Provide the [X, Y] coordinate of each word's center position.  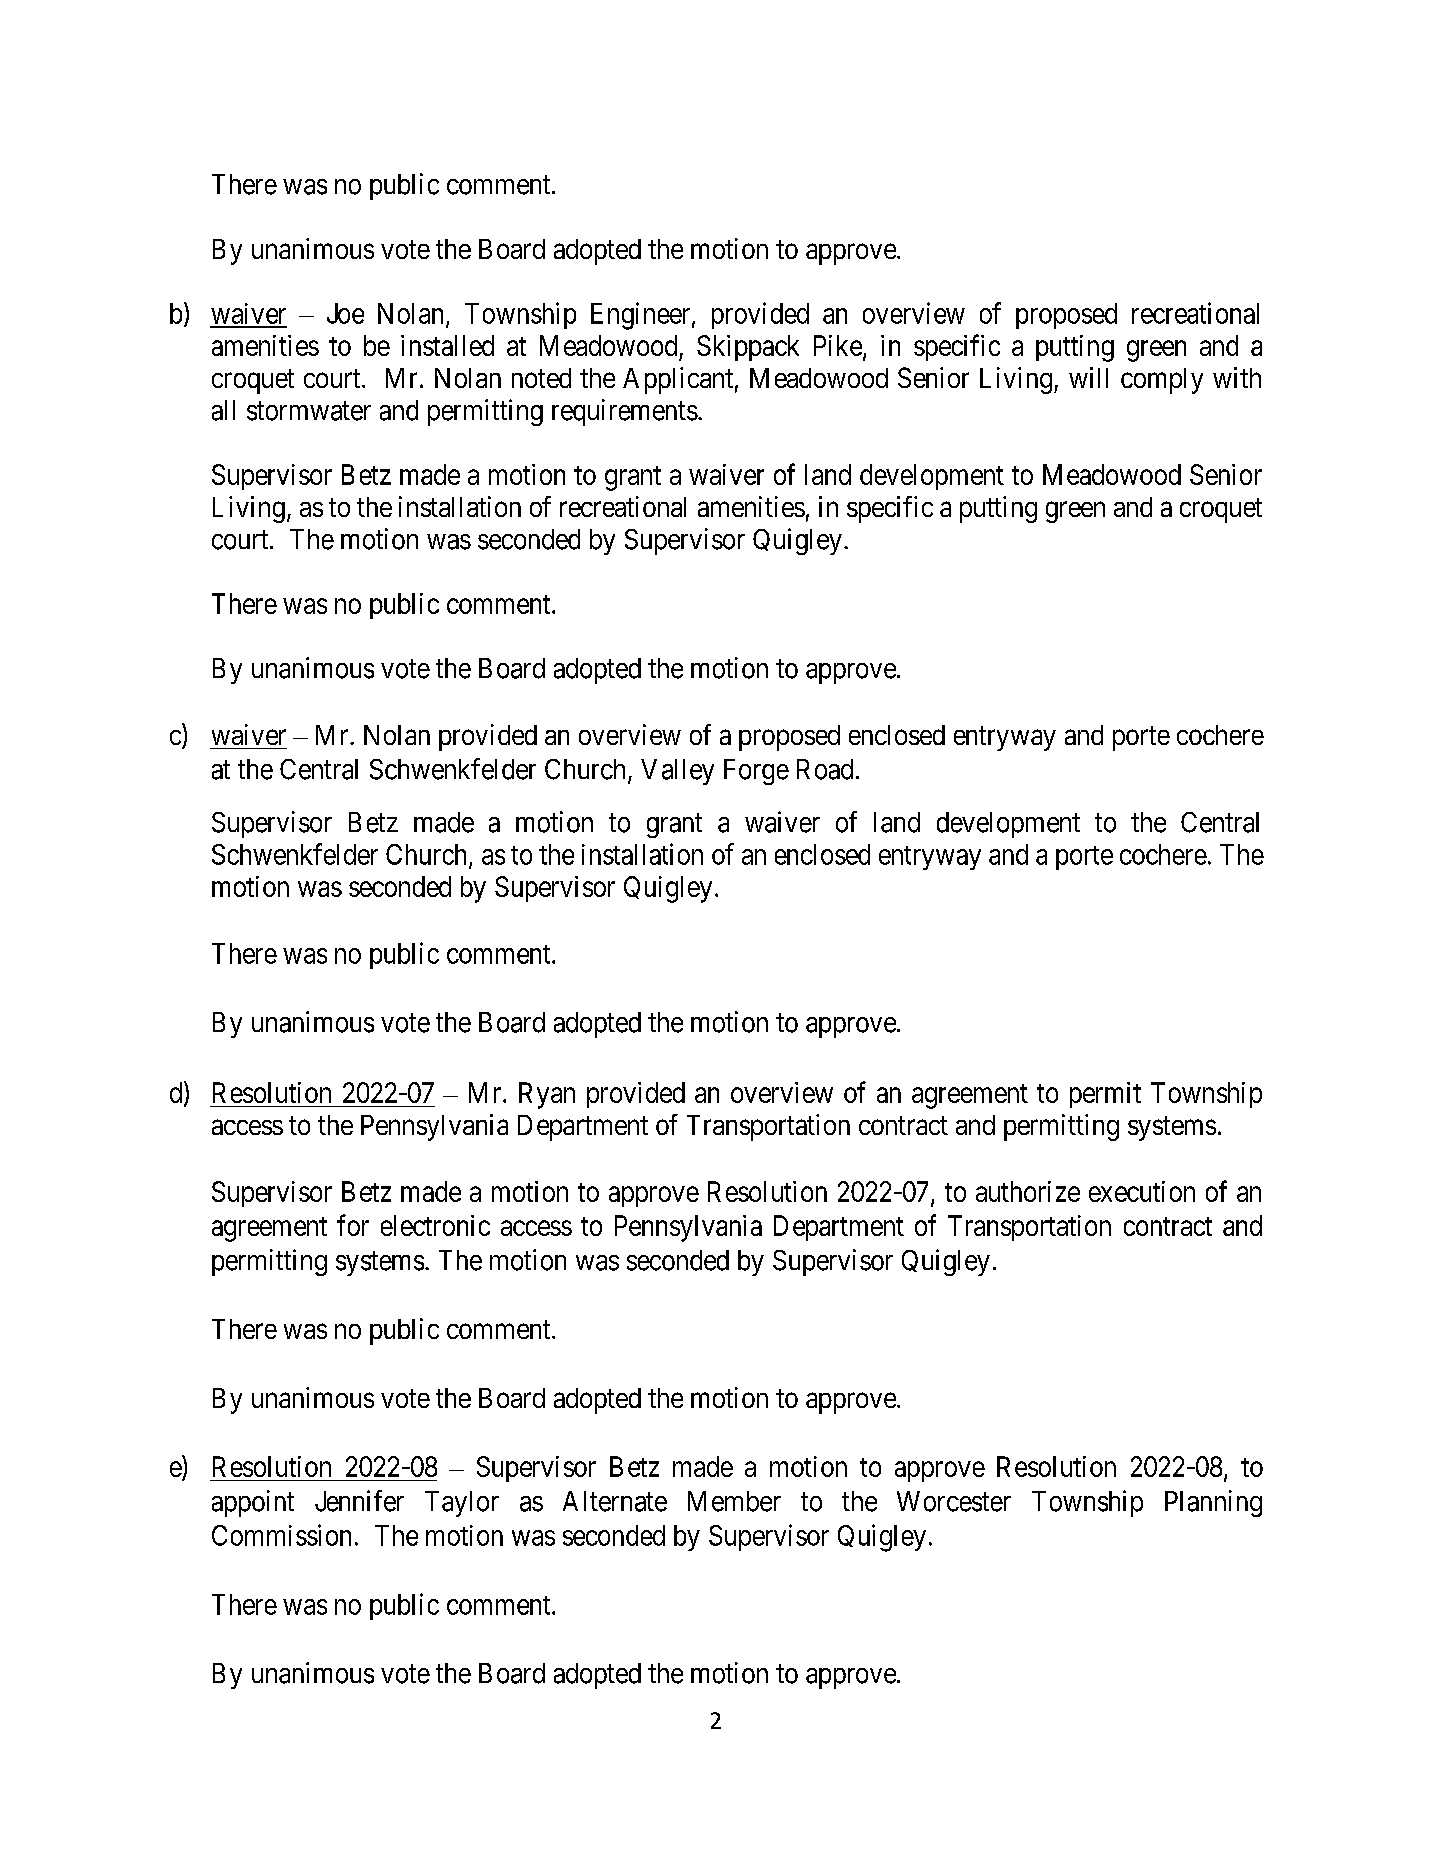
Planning [1213, 1503]
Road [825, 769]
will [1088, 377]
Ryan [547, 1095]
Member [734, 1501]
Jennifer [359, 1501]
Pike [838, 345]
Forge [756, 772]
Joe [345, 313]
